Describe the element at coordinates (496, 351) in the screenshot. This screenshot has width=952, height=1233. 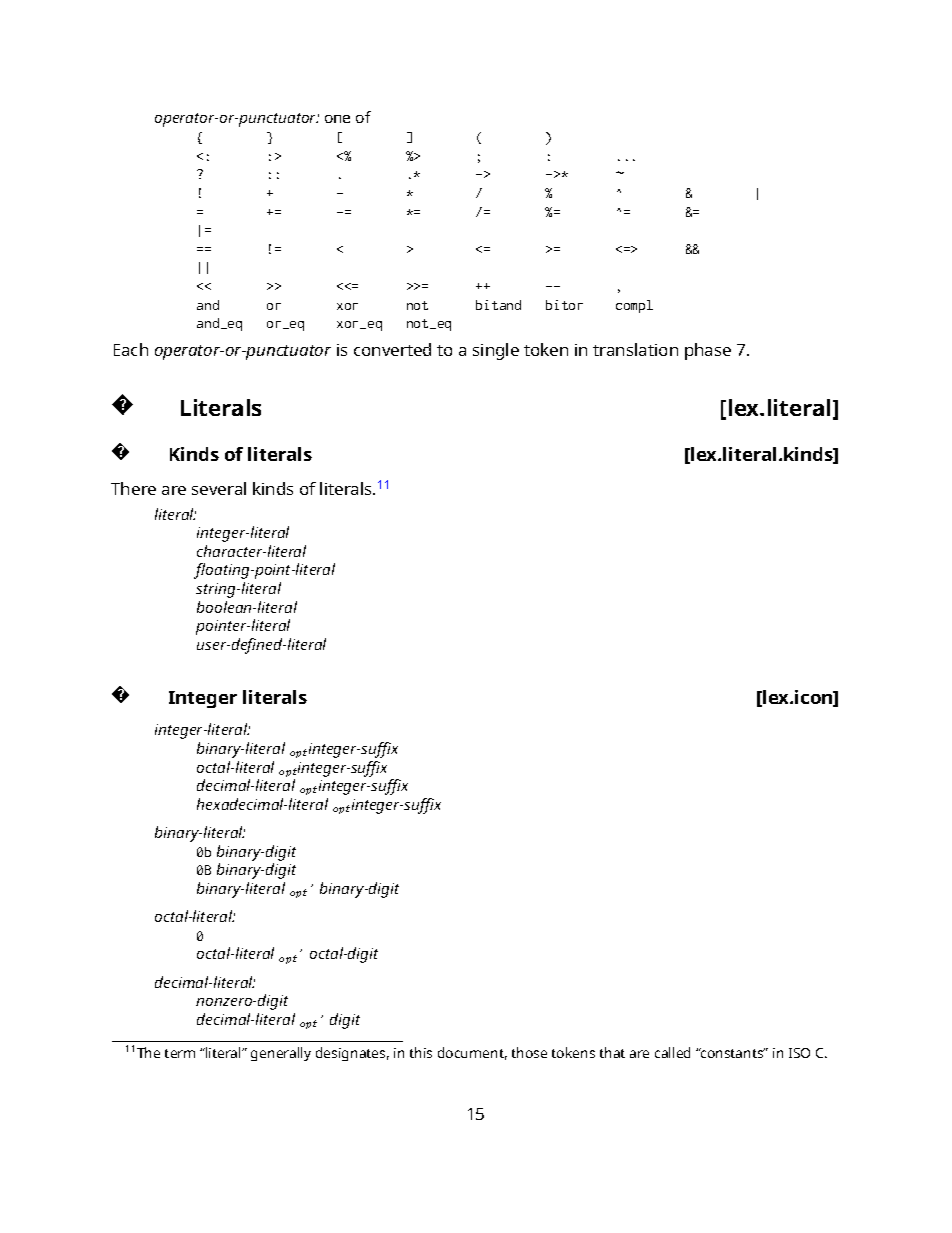
I see `single` at that location.
